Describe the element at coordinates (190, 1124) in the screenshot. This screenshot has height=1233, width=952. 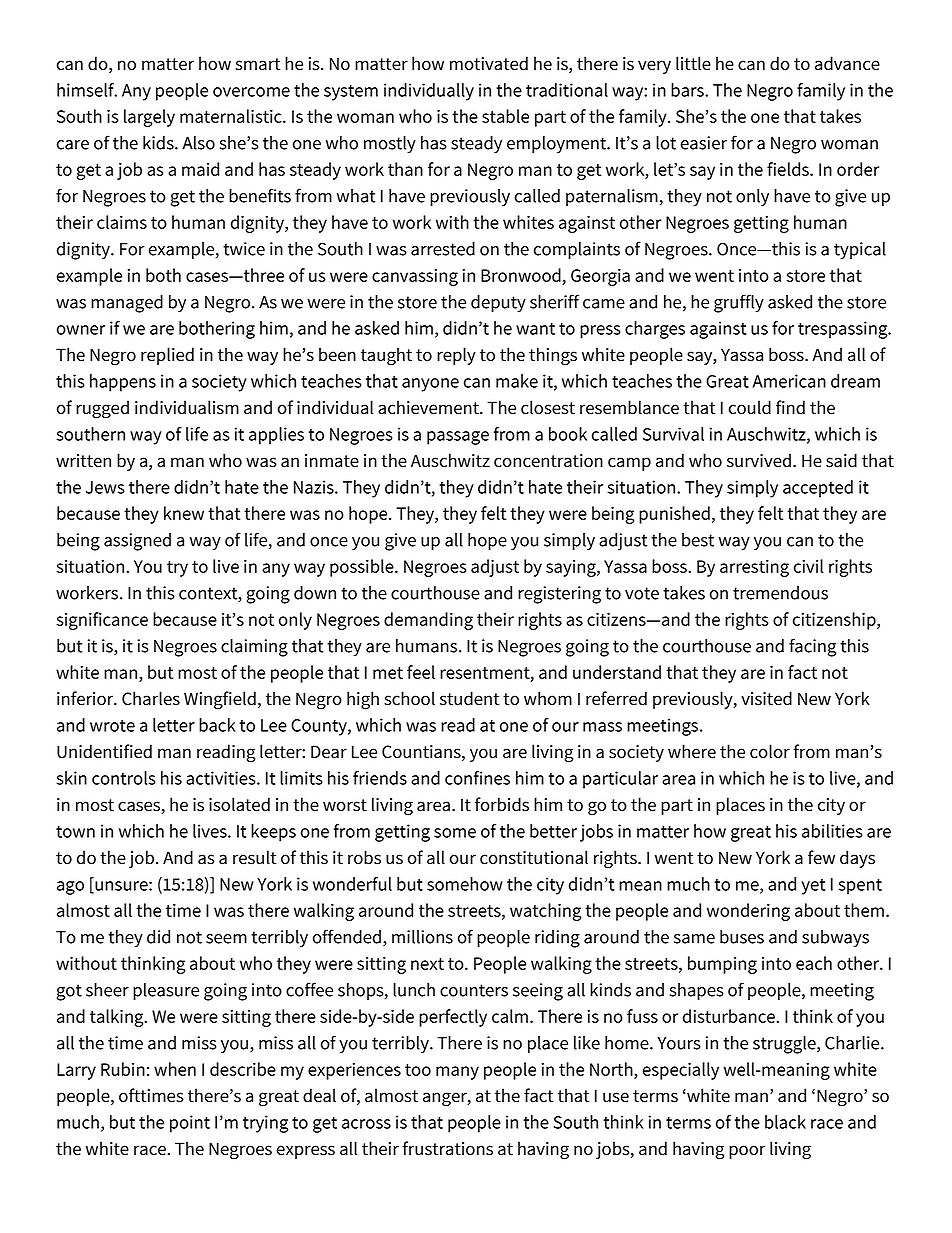
I see `point` at that location.
